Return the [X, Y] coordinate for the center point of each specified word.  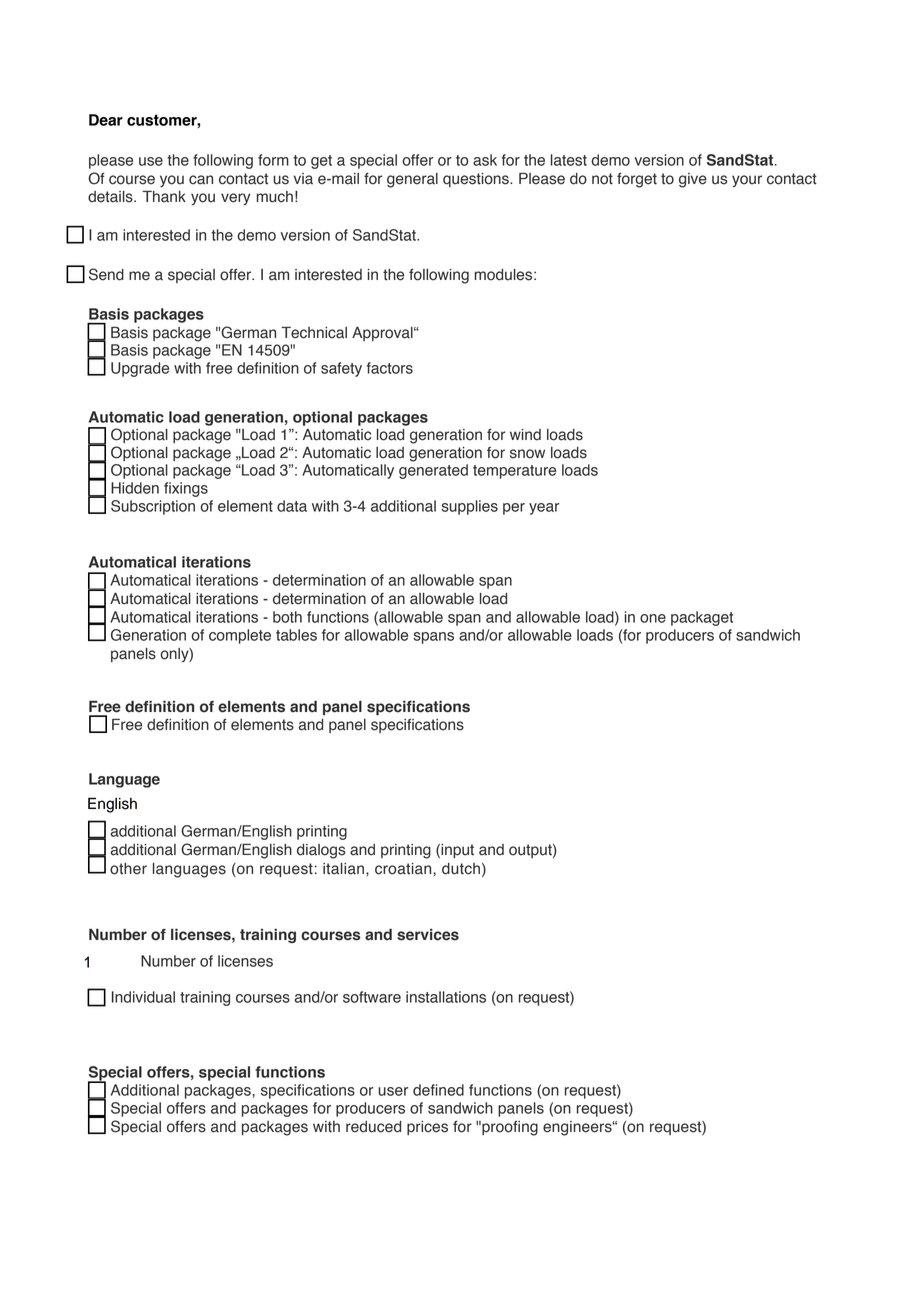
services [428, 935]
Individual [143, 997]
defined [438, 1090]
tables [296, 635]
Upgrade [140, 369]
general [412, 180]
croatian [404, 869]
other [128, 869]
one [653, 618]
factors [389, 368]
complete [240, 636]
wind [525, 435]
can [201, 180]
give [693, 180]
